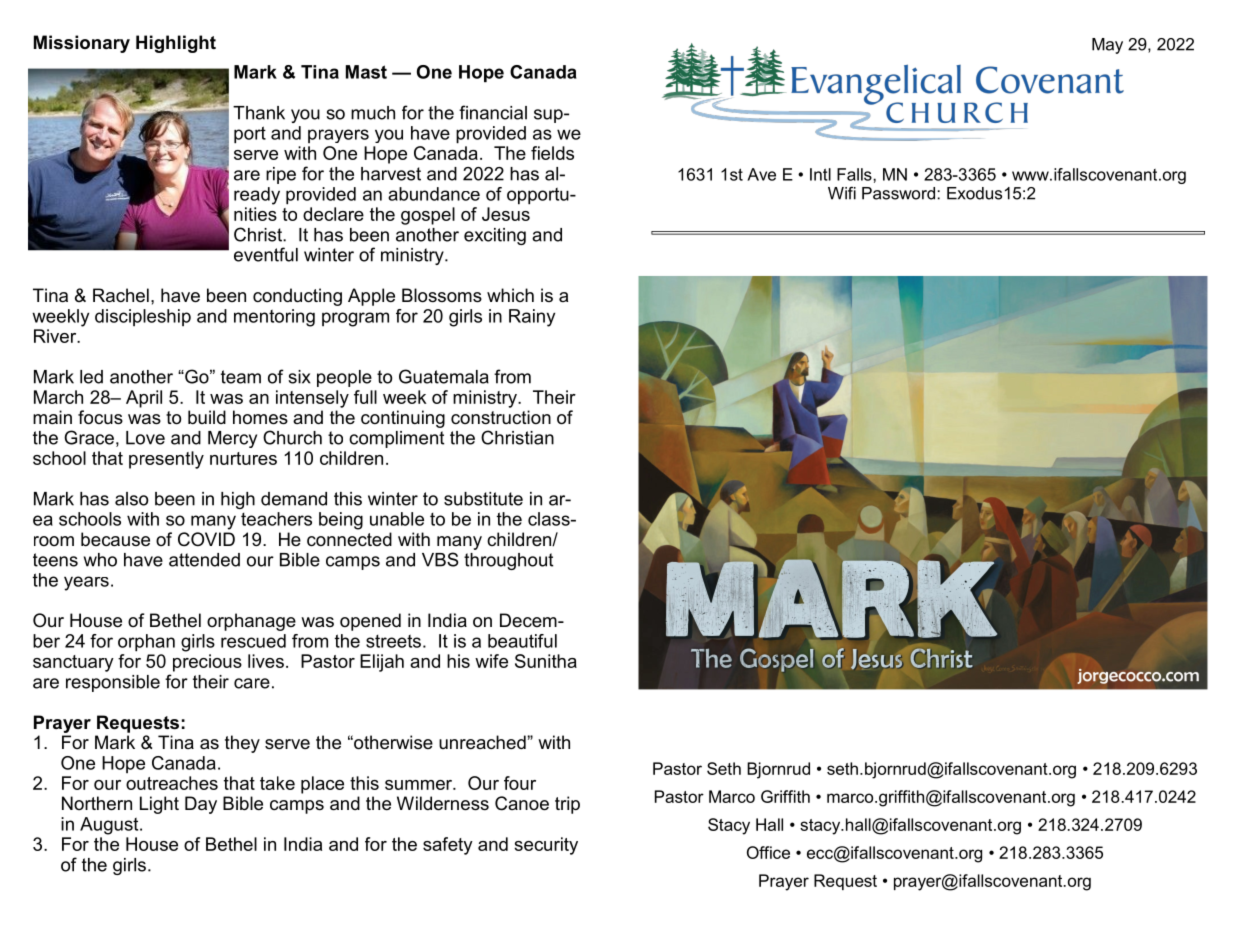 The image size is (1233, 952). Describe the element at coordinates (166, 460) in the page. I see `presently` at that location.
